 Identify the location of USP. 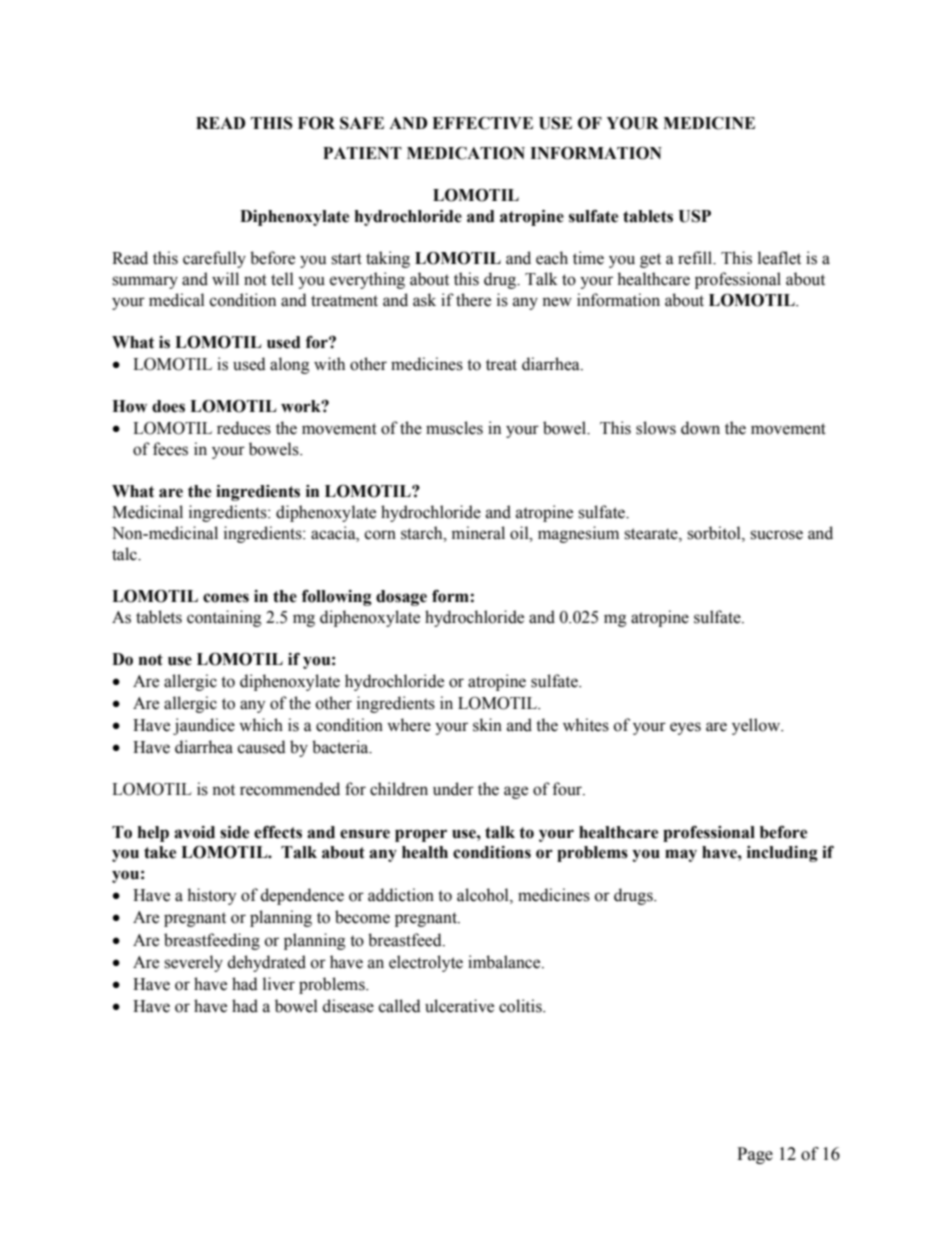
(694, 216).
